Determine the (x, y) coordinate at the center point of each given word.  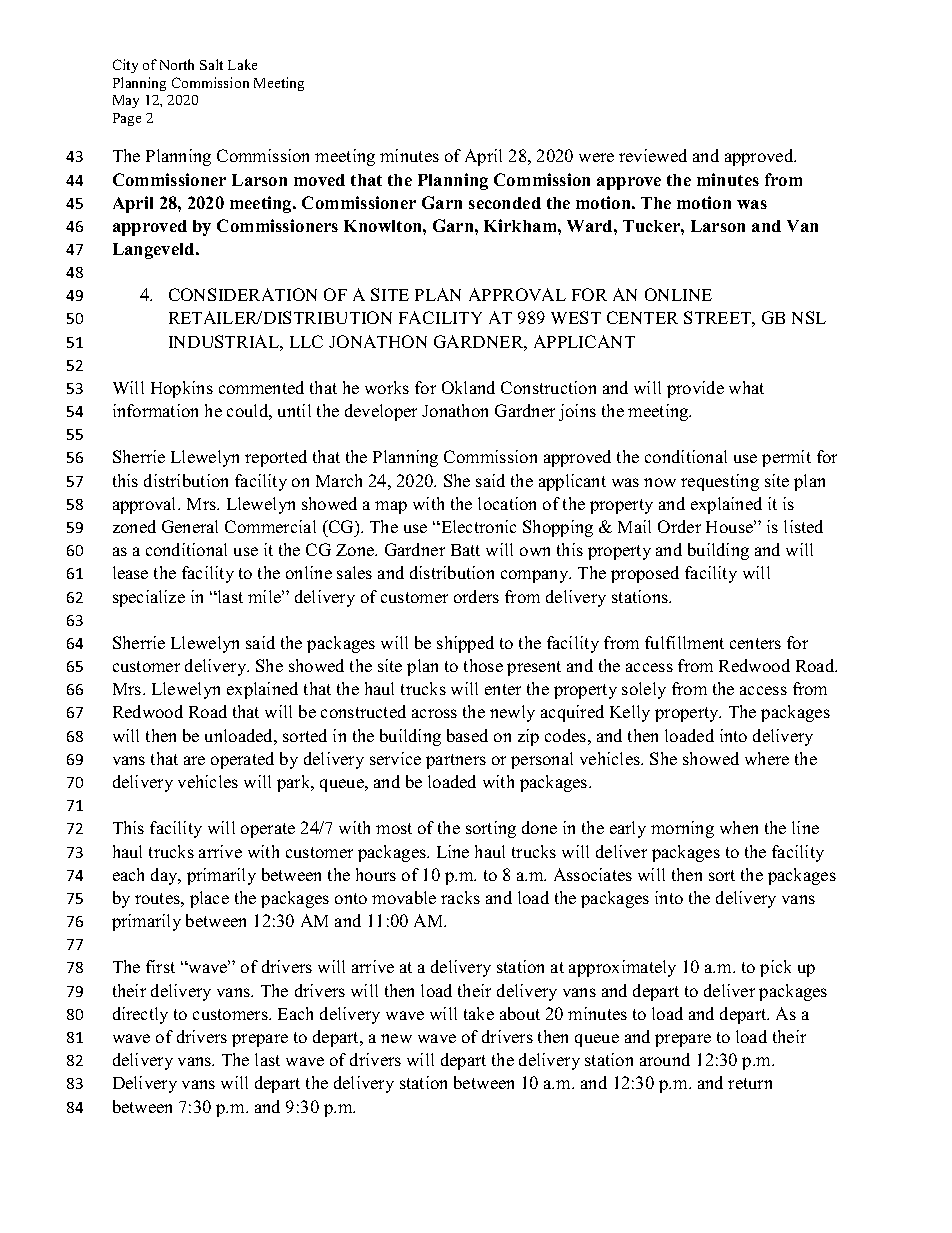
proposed (645, 574)
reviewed (653, 155)
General (190, 526)
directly (140, 1015)
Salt (211, 64)
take (479, 1013)
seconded (505, 203)
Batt (465, 550)
